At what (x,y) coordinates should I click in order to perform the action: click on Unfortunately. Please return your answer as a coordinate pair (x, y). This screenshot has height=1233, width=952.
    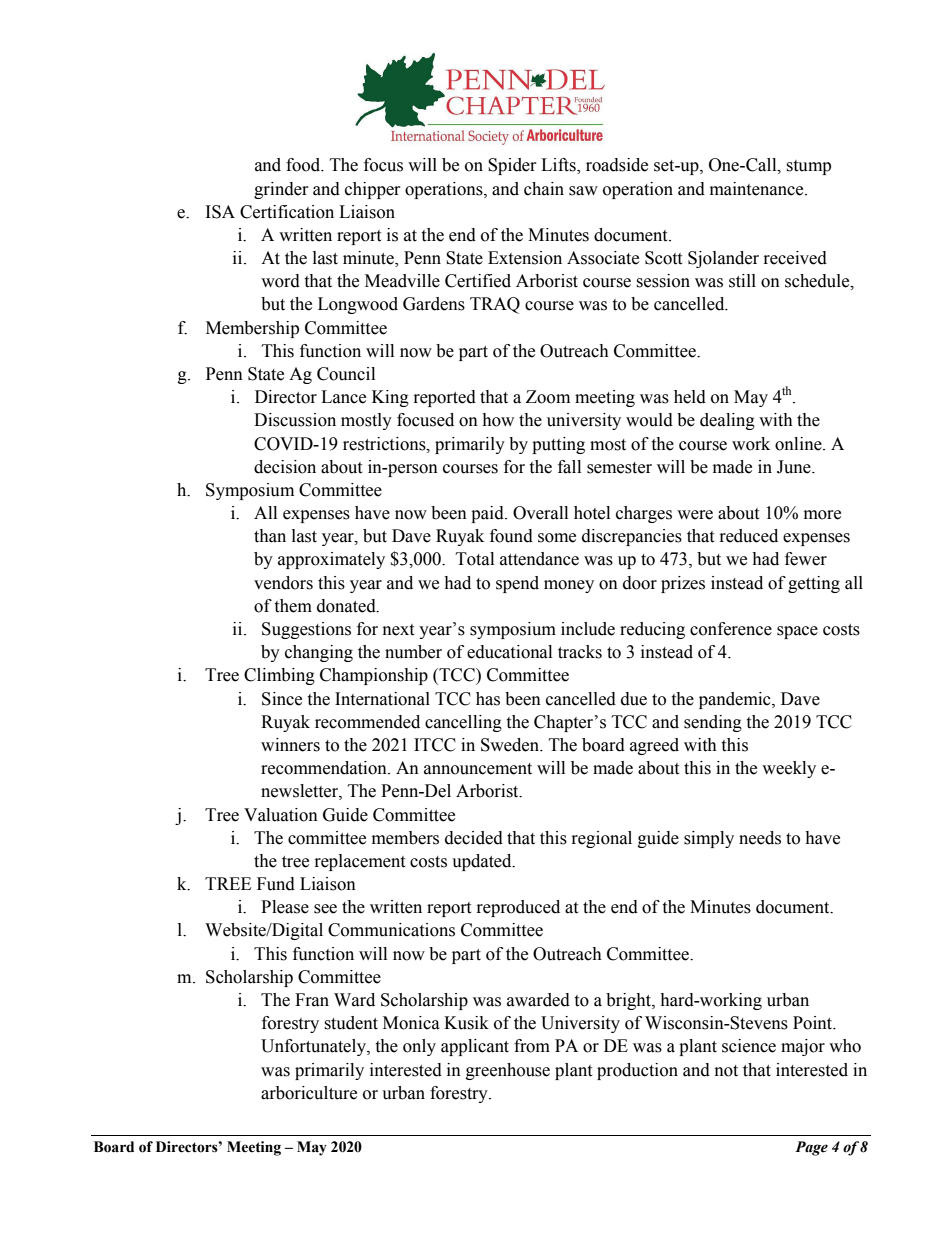
    Looking at the image, I should click on (314, 1047).
